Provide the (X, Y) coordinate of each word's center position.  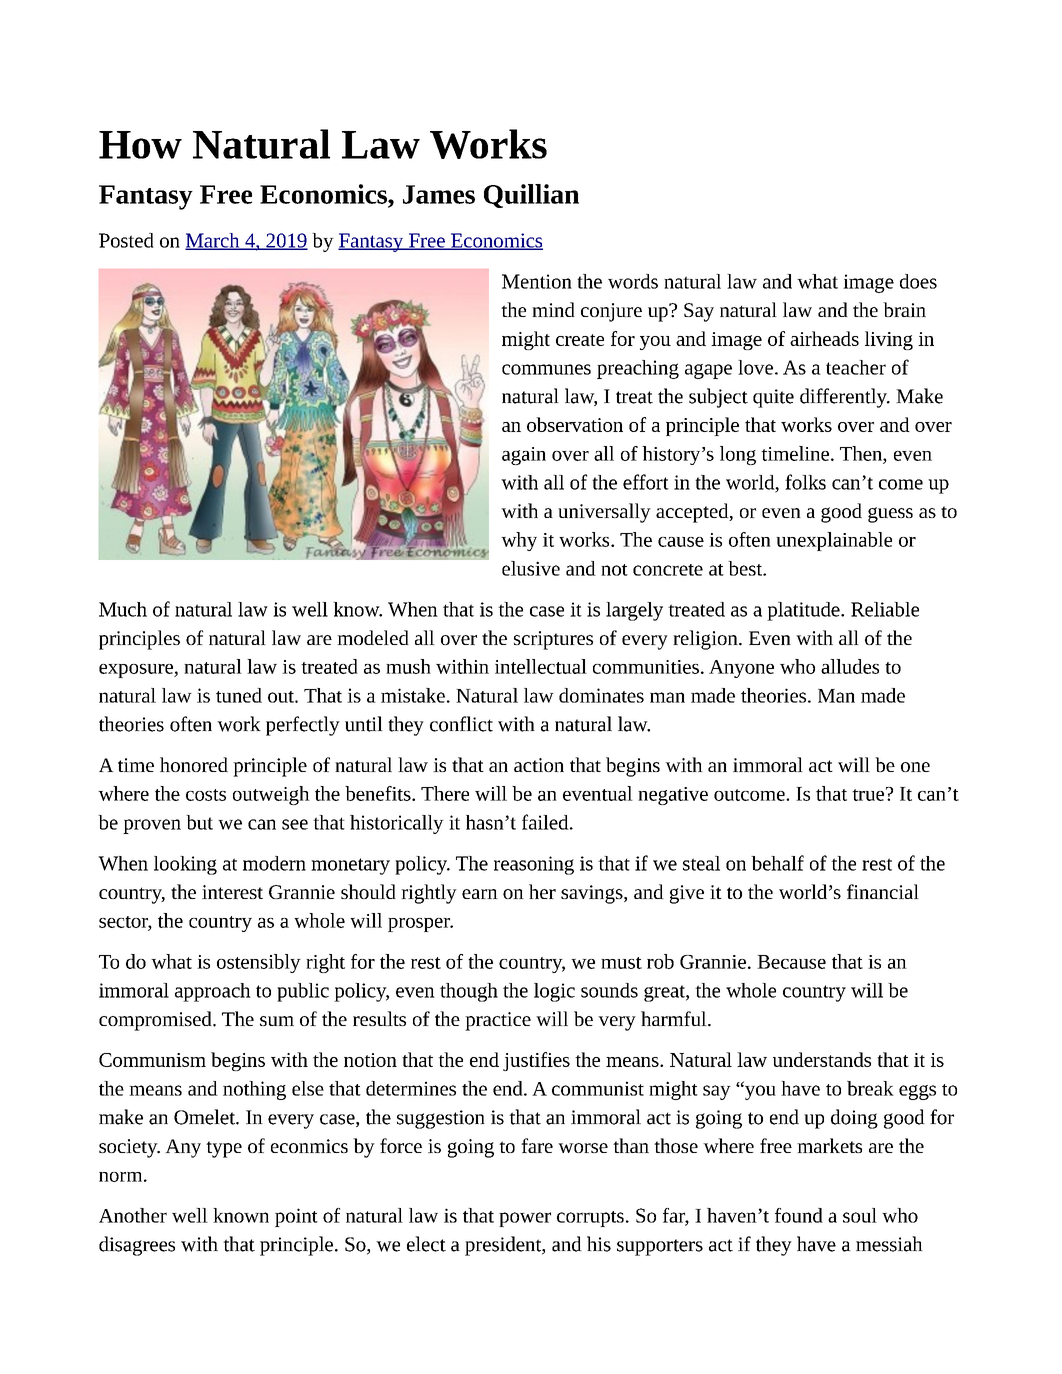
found (799, 1215)
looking (185, 865)
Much (123, 609)
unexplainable (834, 541)
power (525, 1219)
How (140, 145)
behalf (777, 863)
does (918, 281)
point (296, 1217)
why (519, 541)
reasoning (534, 865)
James (439, 194)
